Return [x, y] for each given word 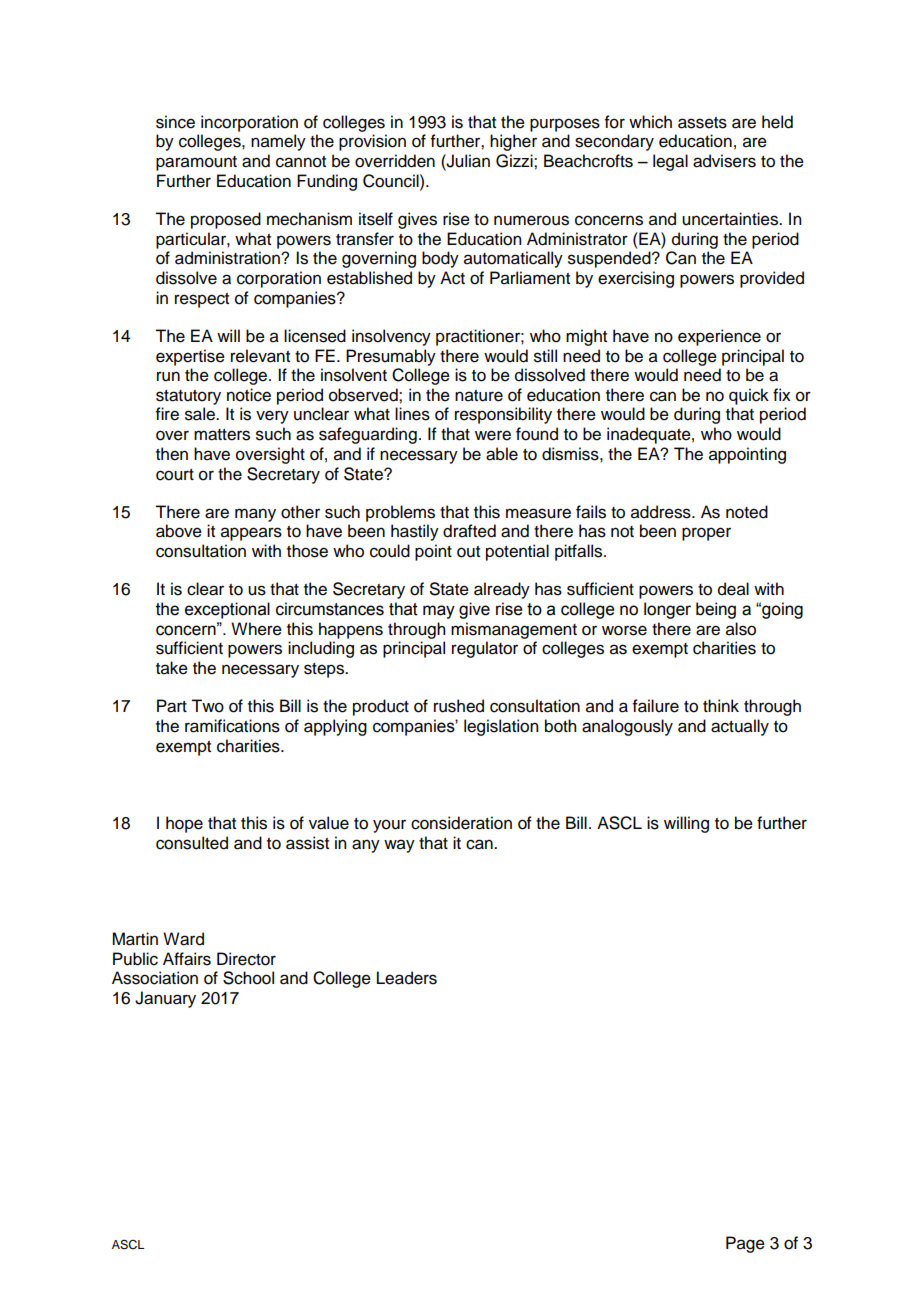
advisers [724, 161]
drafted [469, 531]
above [179, 531]
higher [513, 142]
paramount [196, 163]
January [165, 999]
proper [706, 534]
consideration [461, 823]
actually [740, 727]
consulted [192, 843]
